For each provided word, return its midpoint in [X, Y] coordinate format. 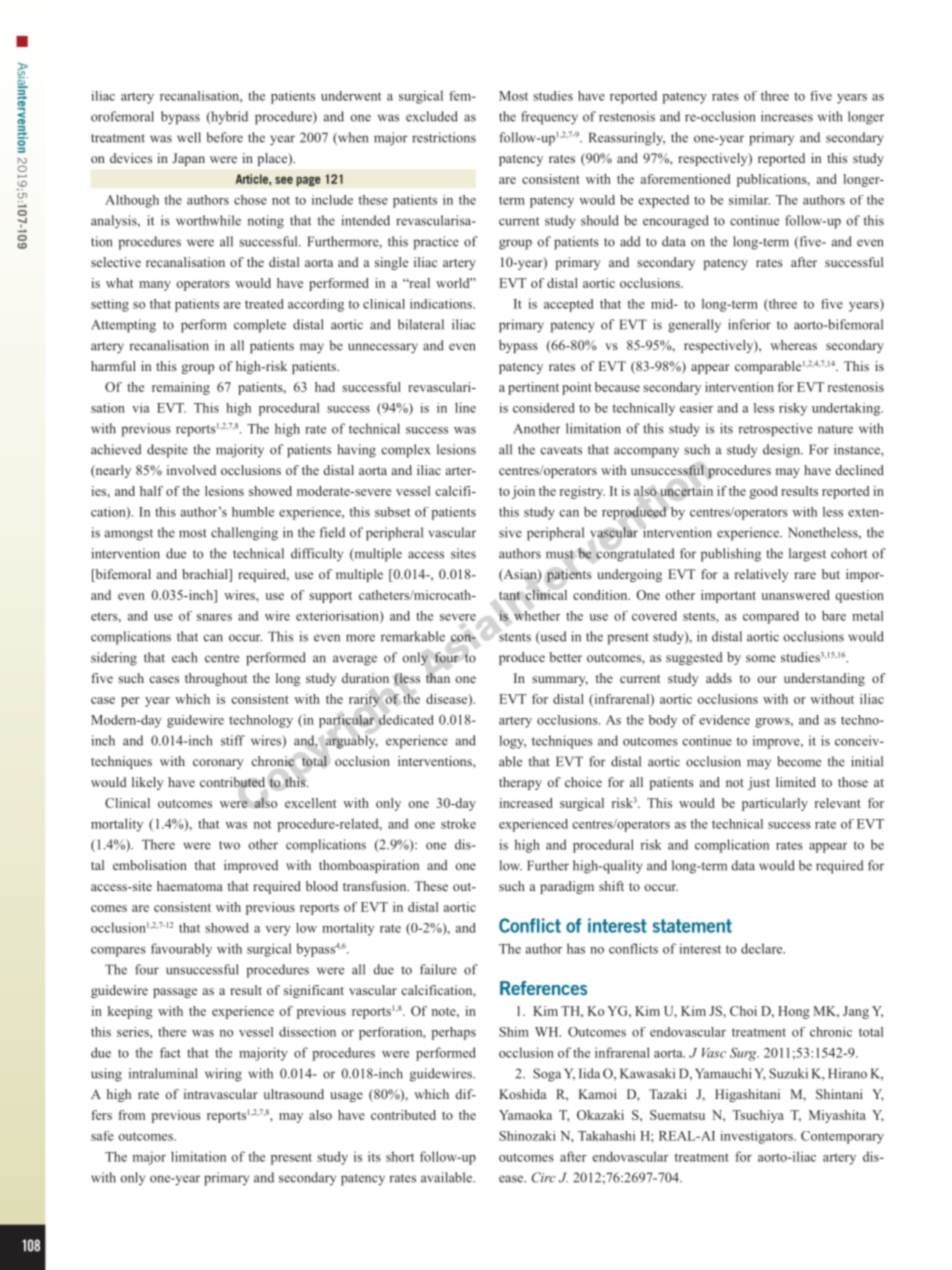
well [189, 137]
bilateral [421, 324]
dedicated [406, 720]
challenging [244, 534]
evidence [724, 720]
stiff [233, 740]
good [763, 492]
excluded [432, 116]
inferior [749, 324]
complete [260, 326]
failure [438, 969]
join [523, 492]
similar [749, 200]
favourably [181, 950]
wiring [223, 1075]
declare [763, 948]
